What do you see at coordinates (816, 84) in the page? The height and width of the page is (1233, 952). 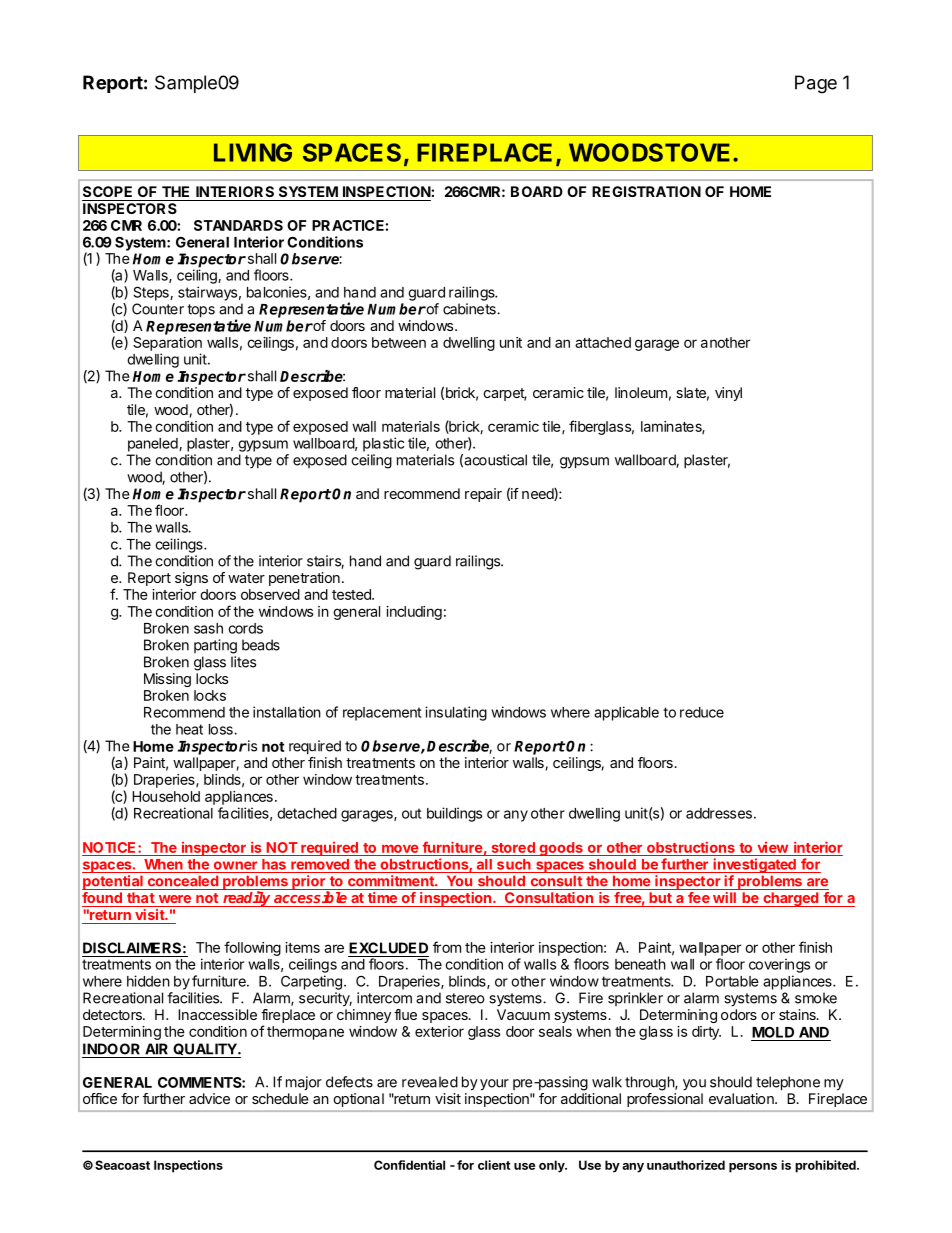 I see `Page` at bounding box center [816, 84].
